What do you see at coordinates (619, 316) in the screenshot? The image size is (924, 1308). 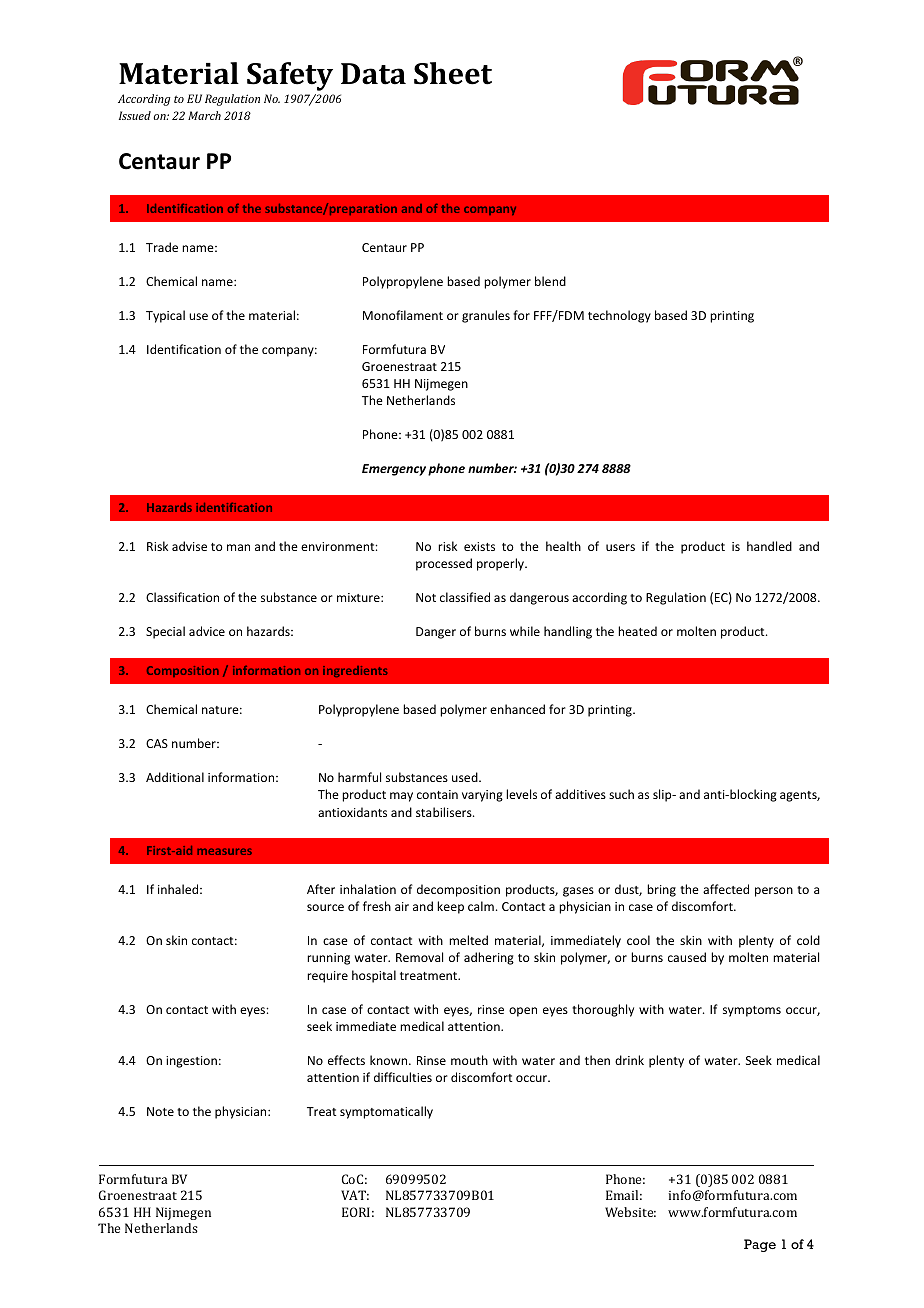 I see `technology` at bounding box center [619, 316].
